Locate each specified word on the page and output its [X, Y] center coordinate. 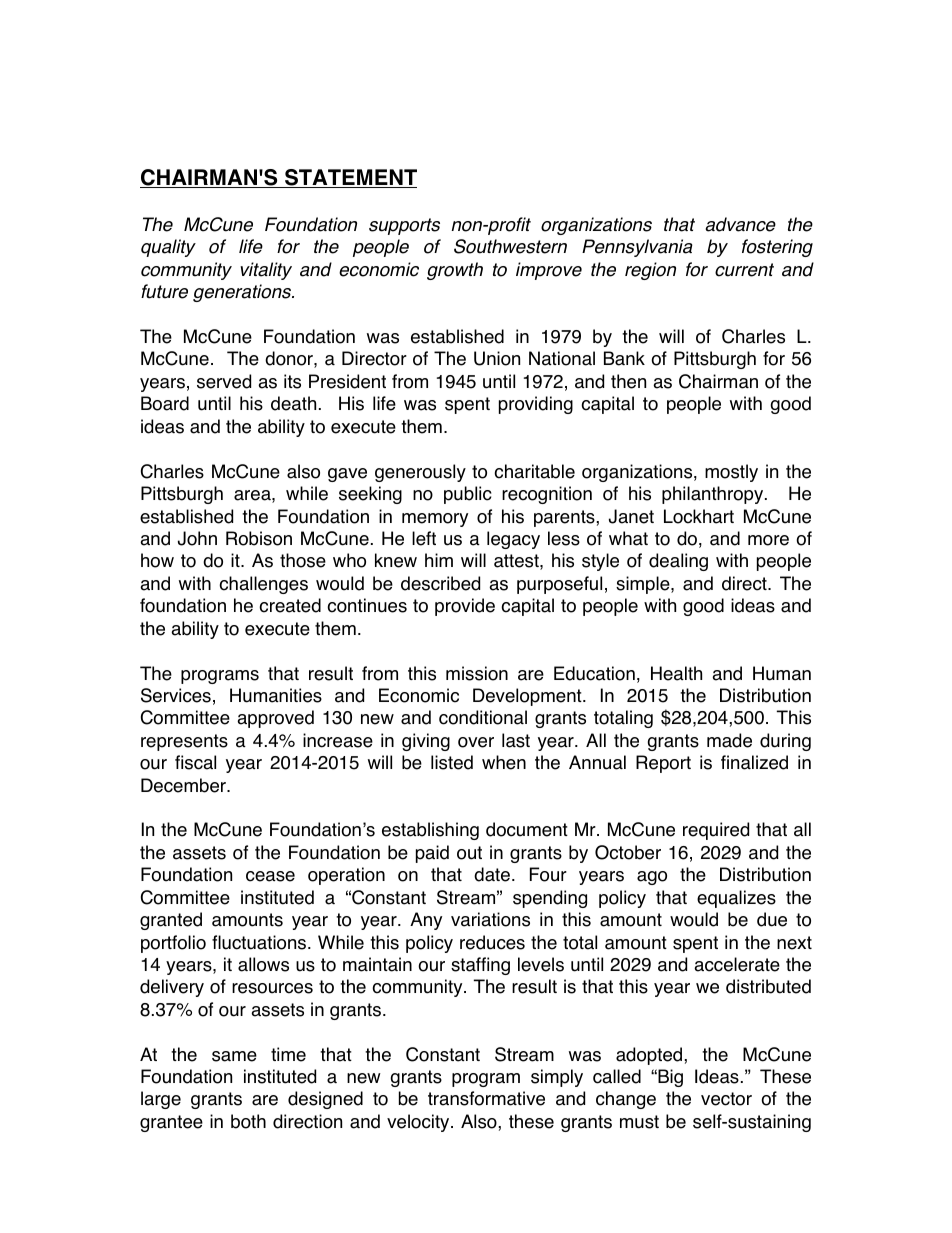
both [248, 1121]
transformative [486, 1098]
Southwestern [510, 246]
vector [726, 1099]
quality [168, 248]
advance [741, 224]
